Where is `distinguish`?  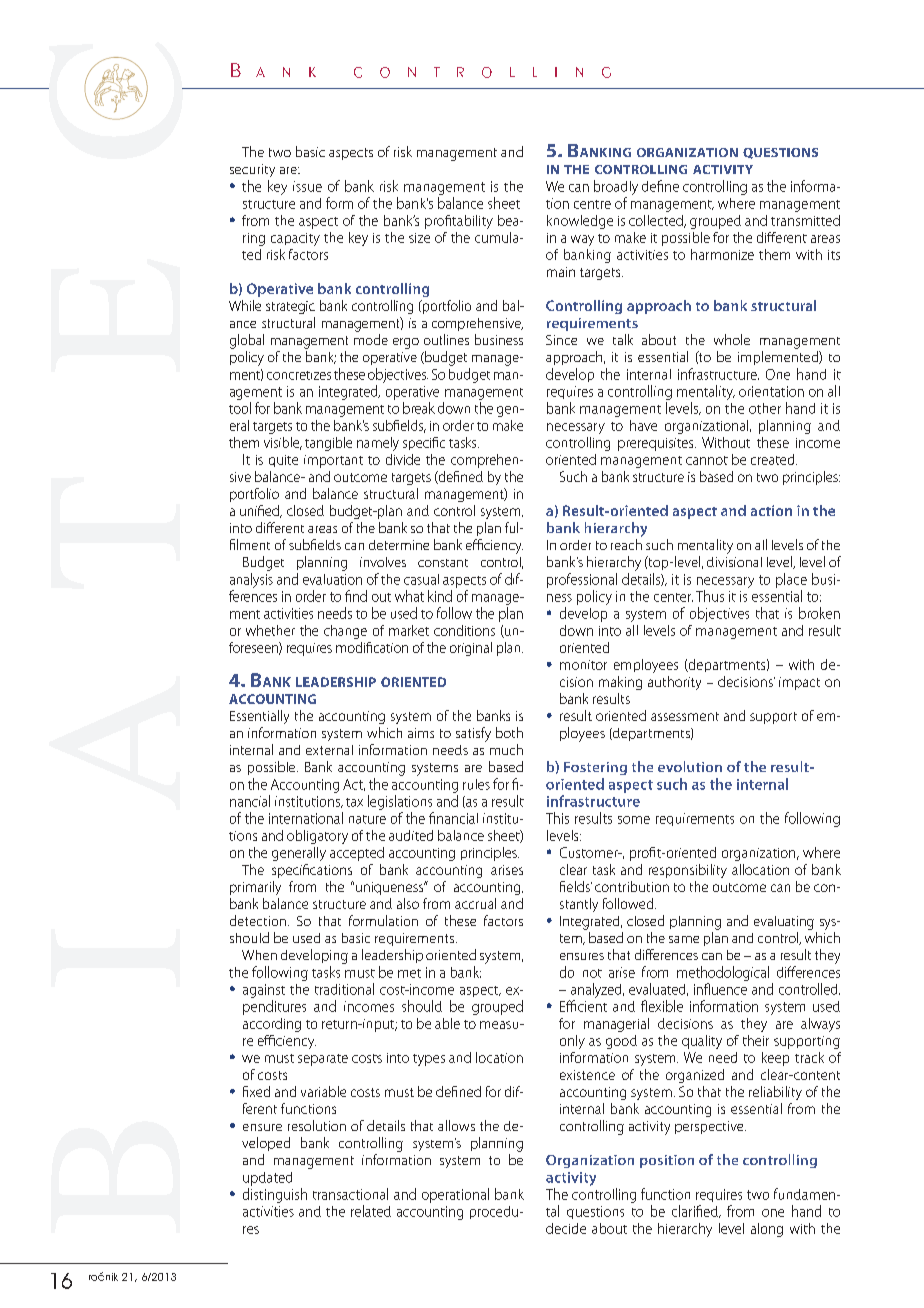
distinguish is located at coordinates (275, 1195).
